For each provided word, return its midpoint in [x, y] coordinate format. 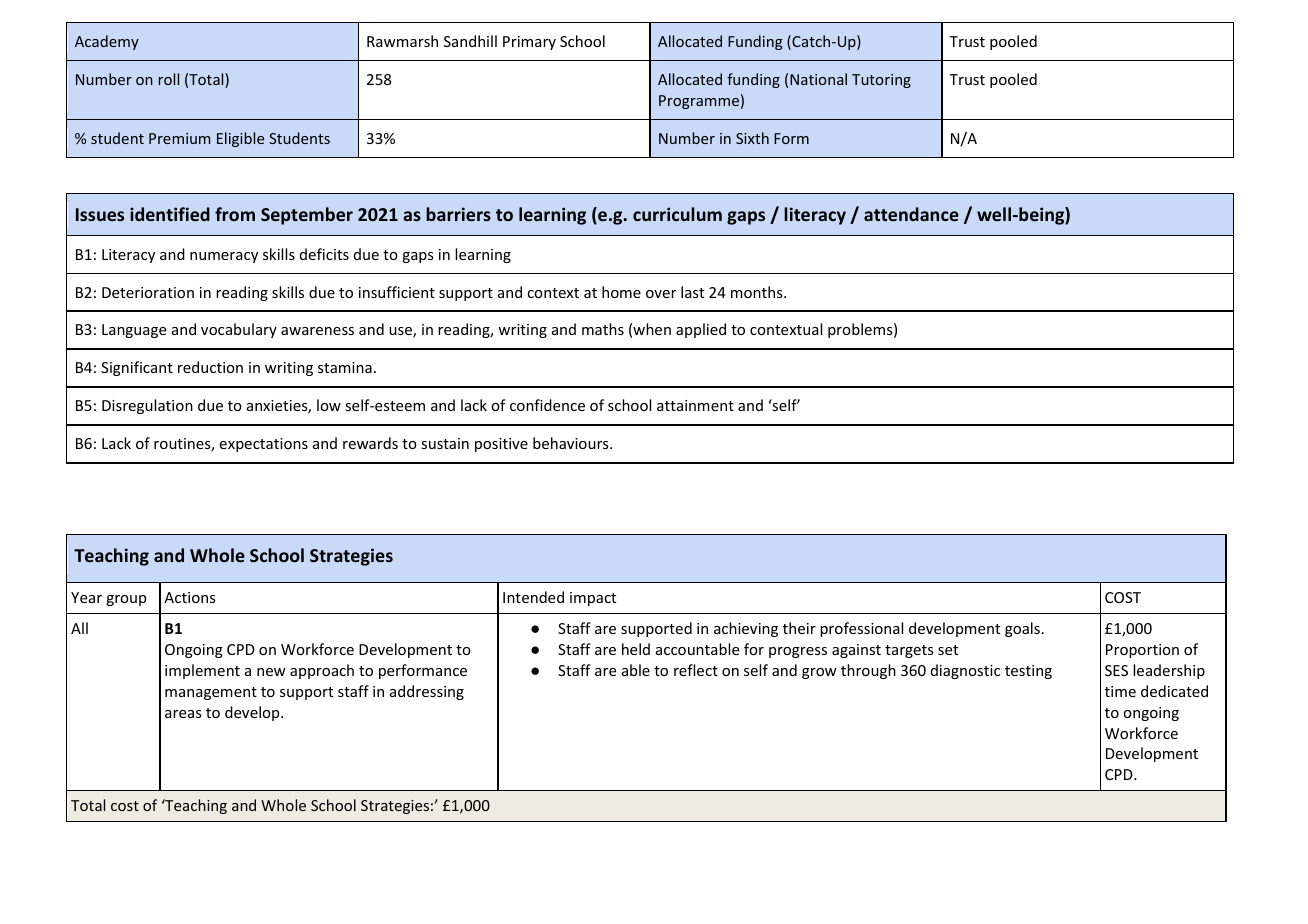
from [235, 214]
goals [1022, 629]
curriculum [677, 214]
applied [701, 330]
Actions [189, 597]
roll [168, 79]
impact [593, 599]
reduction [210, 367]
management [211, 693]
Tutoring [881, 81]
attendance [911, 214]
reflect [696, 670]
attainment [695, 405]
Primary [529, 43]
